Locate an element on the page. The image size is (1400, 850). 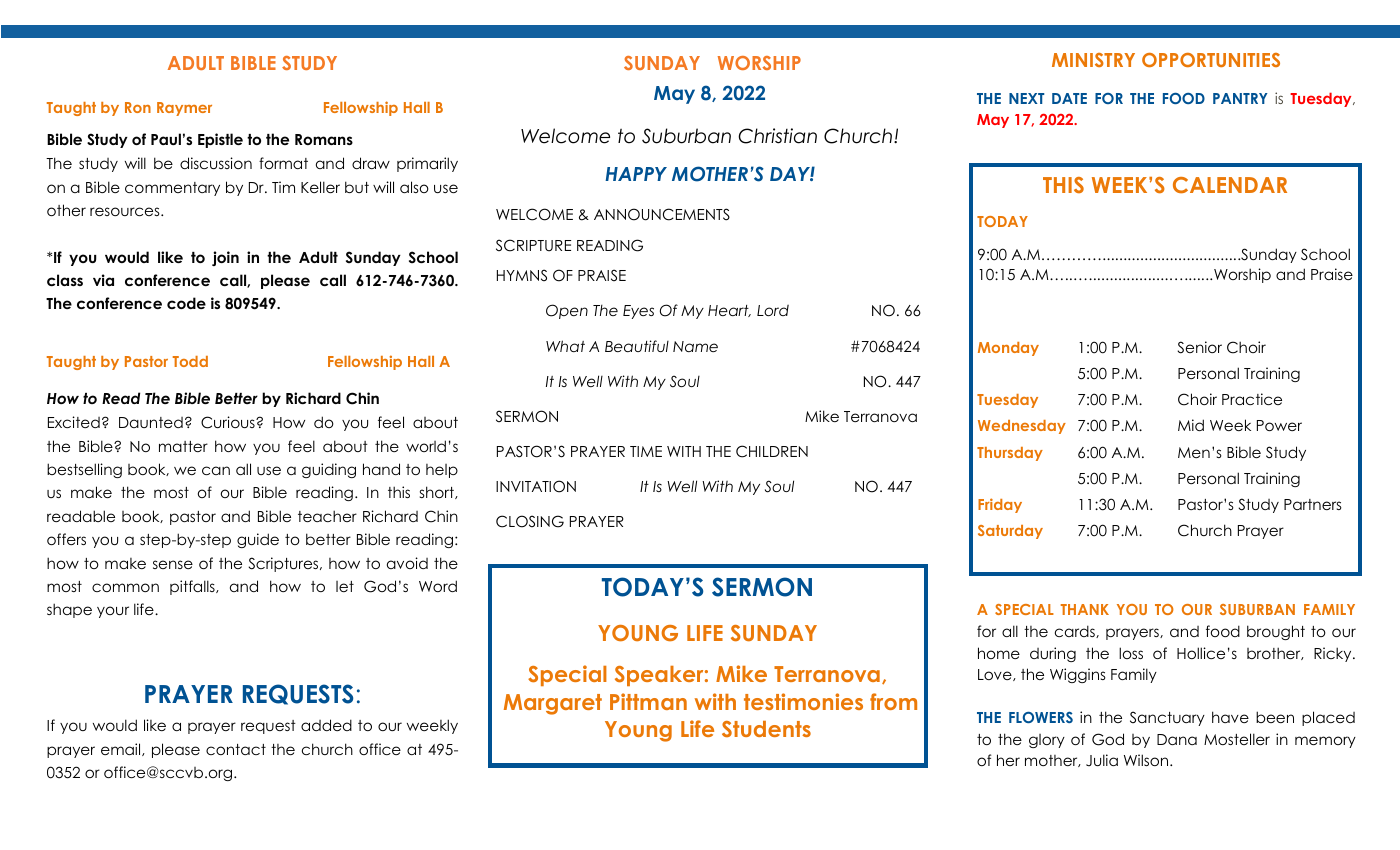
Christian is located at coordinates (777, 136).
